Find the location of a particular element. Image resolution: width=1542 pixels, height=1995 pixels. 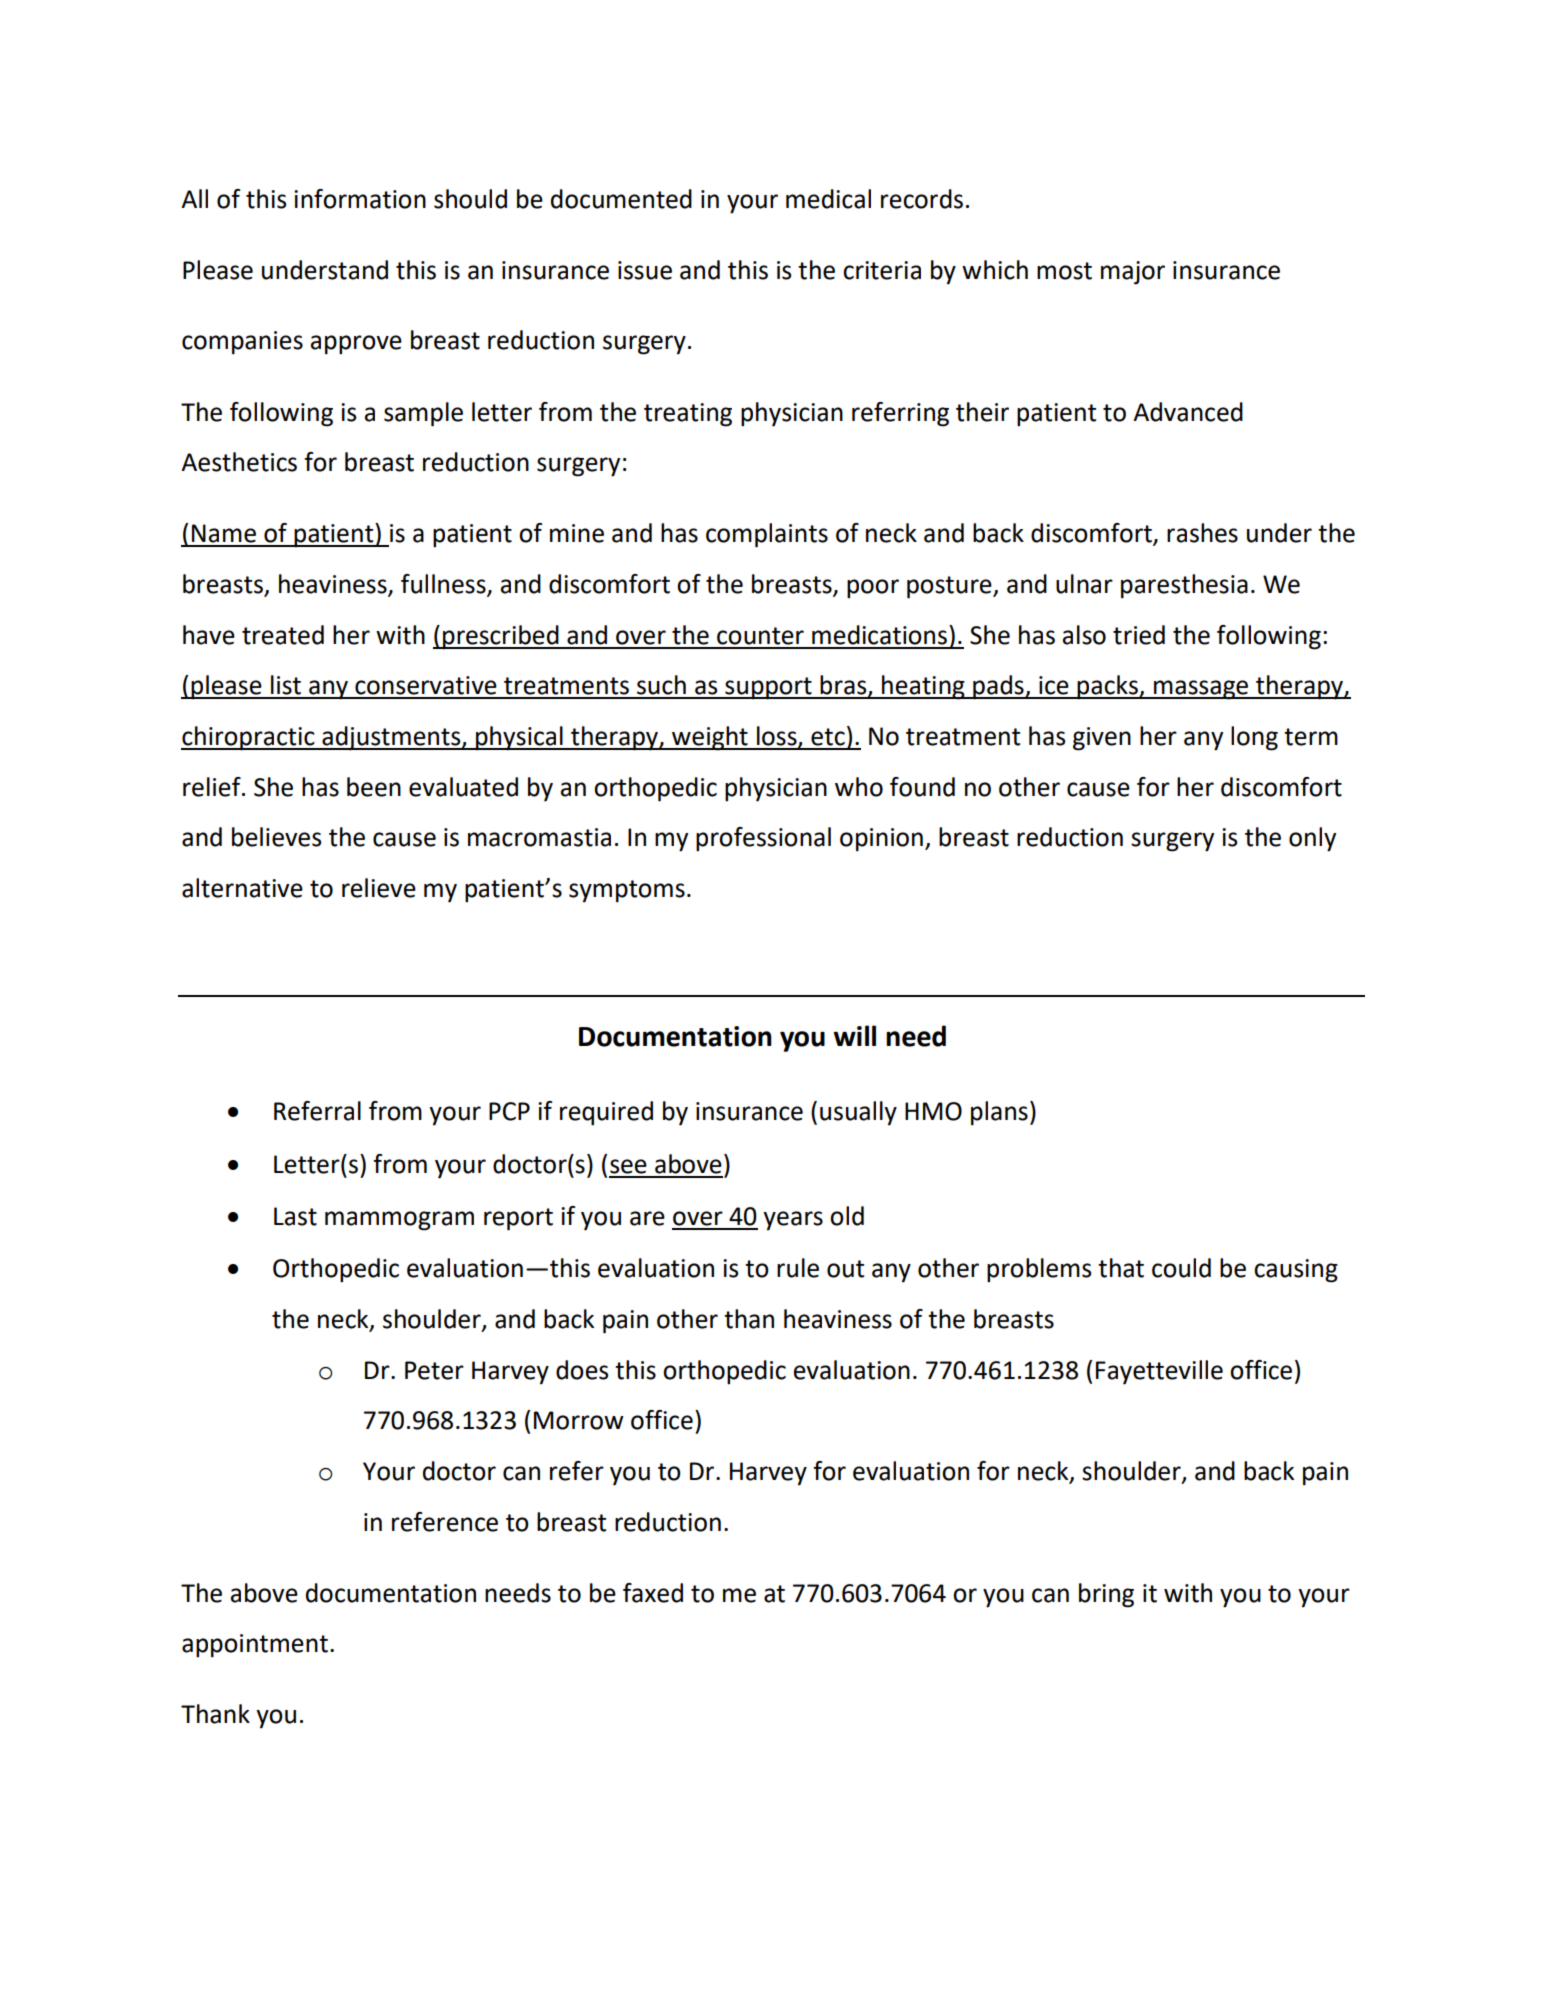

medical is located at coordinates (828, 199).
